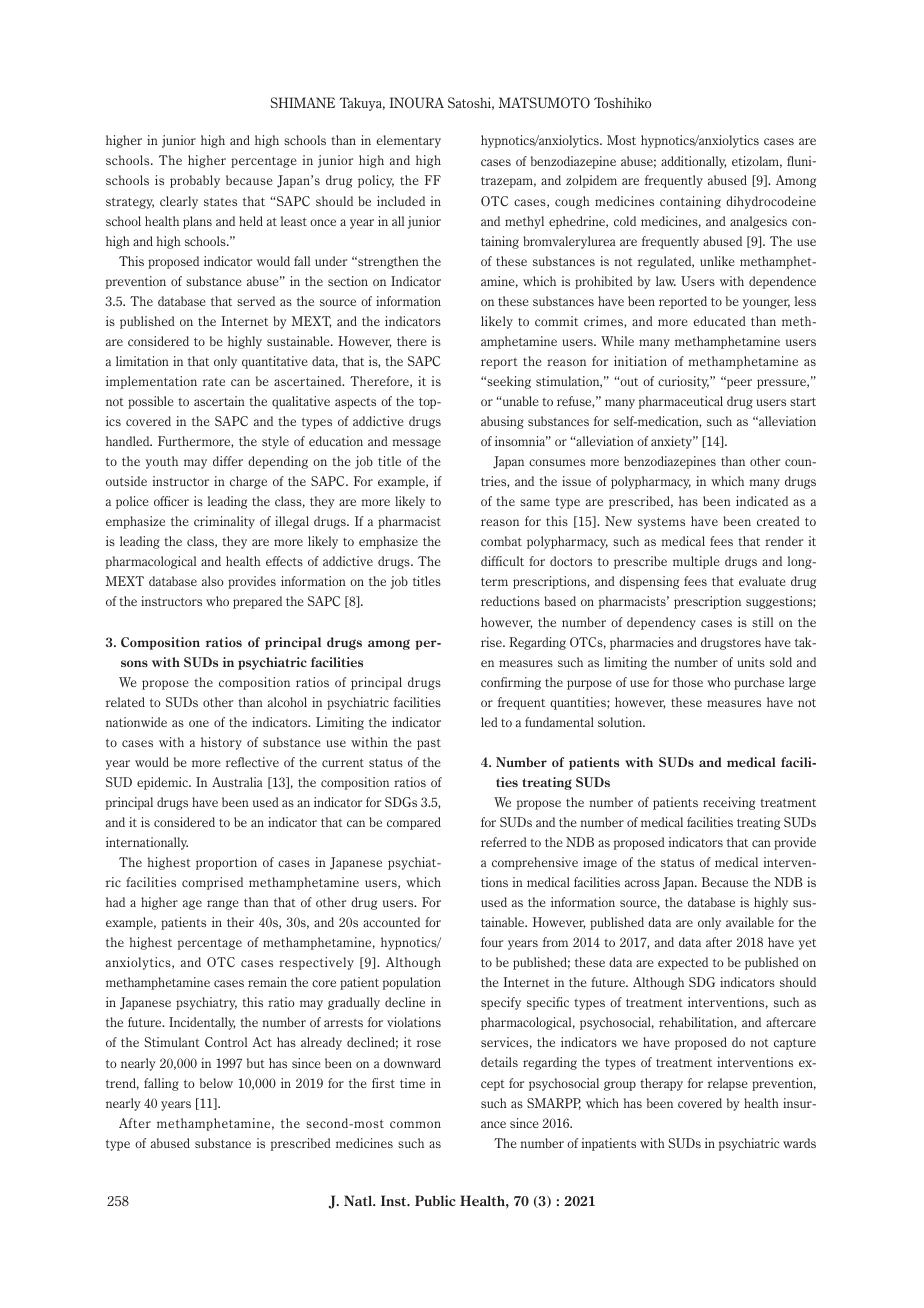 The height and width of the screenshot is (1308, 924). Describe the element at coordinates (216, 1083) in the screenshot. I see `below` at that location.
